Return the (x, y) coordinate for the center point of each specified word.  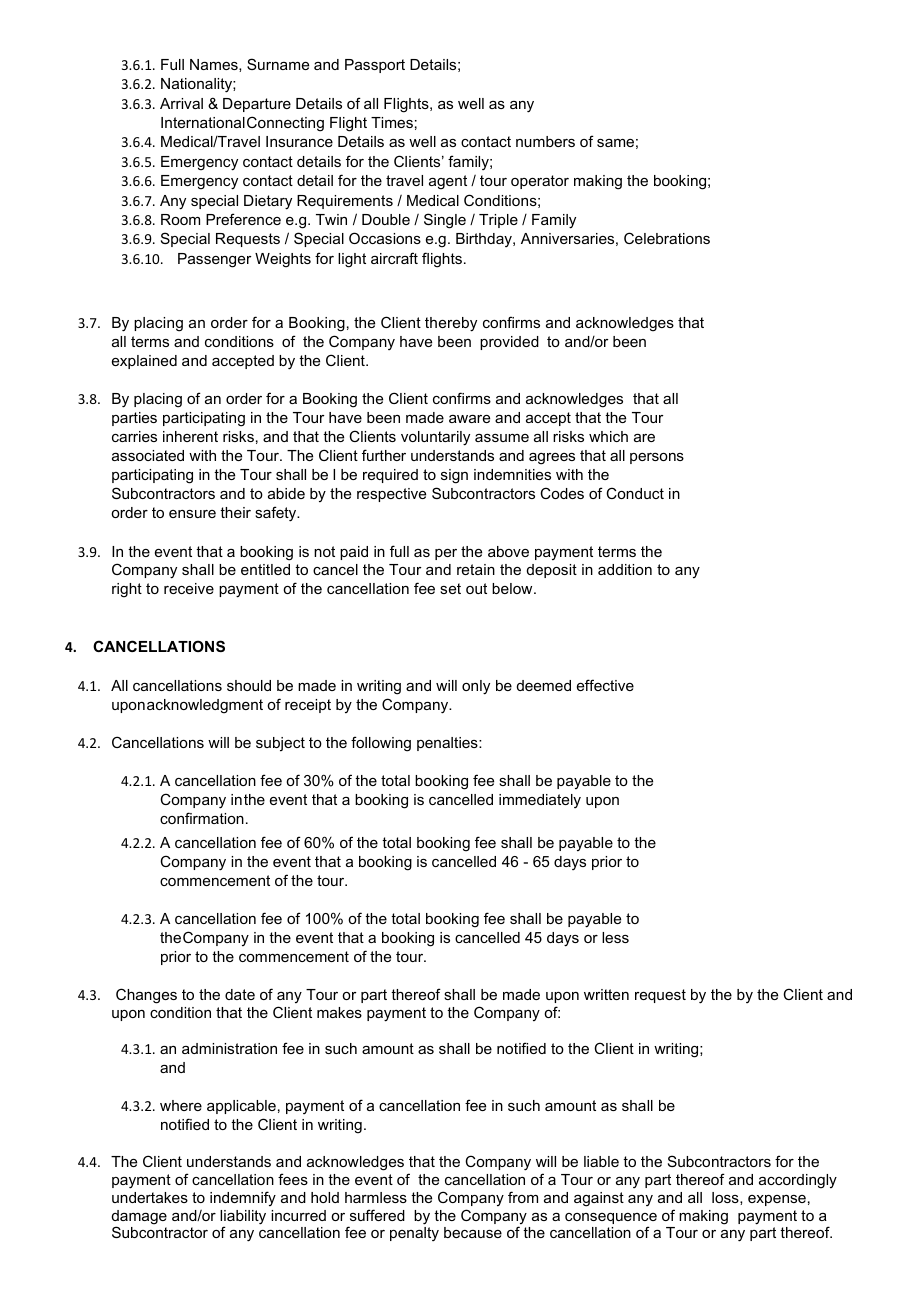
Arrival (181, 103)
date (240, 994)
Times (392, 122)
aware (469, 419)
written (606, 994)
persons (657, 458)
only (476, 687)
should (249, 685)
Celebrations (667, 238)
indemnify (243, 1198)
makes (339, 1012)
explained (144, 362)
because (473, 1232)
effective (605, 685)
